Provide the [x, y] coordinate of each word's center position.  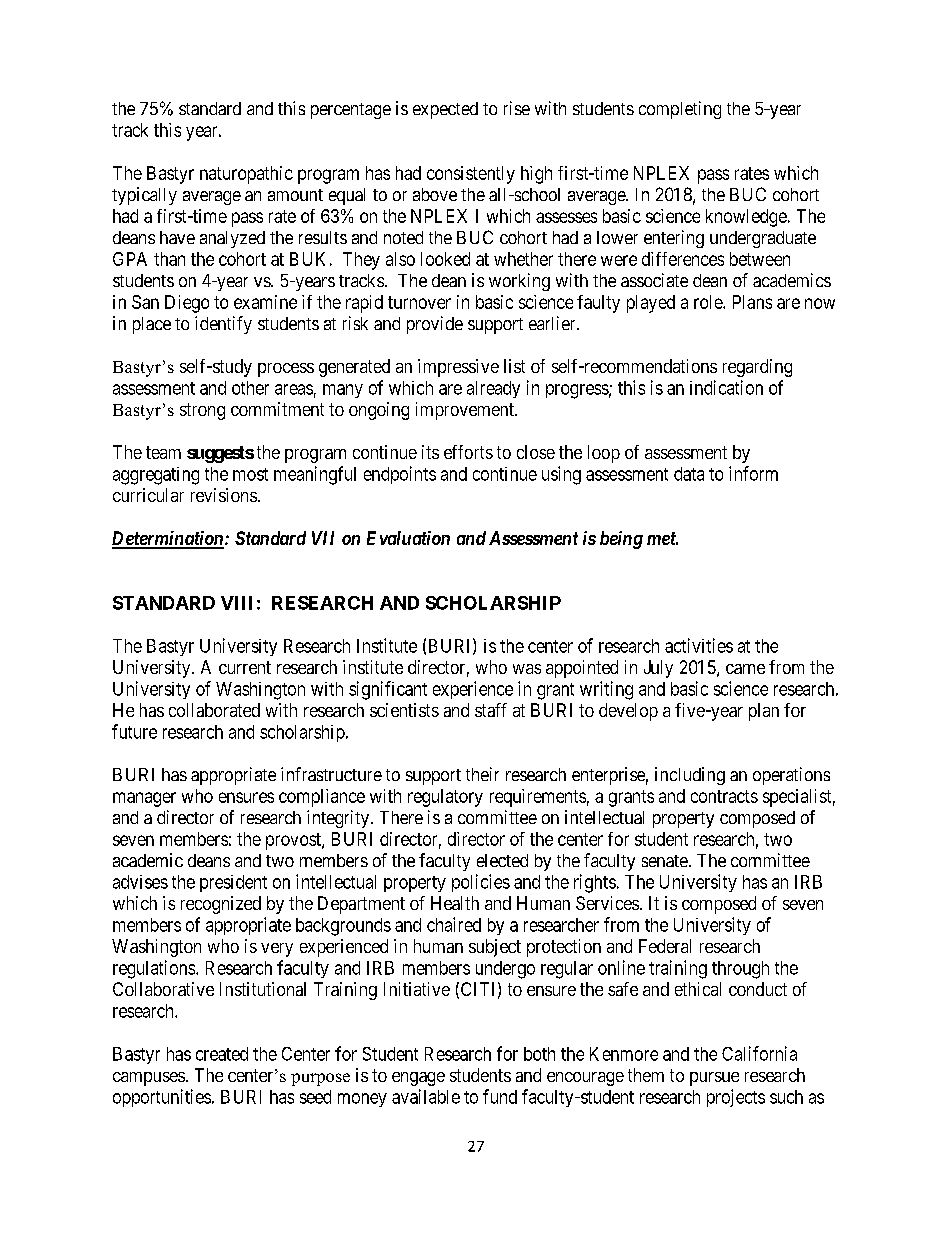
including [690, 776]
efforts [468, 452]
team [163, 452]
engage [418, 1079]
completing [680, 110]
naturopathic [246, 175]
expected [445, 110]
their [482, 774]
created [222, 1054]
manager [144, 799]
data [689, 474]
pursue [714, 1079]
